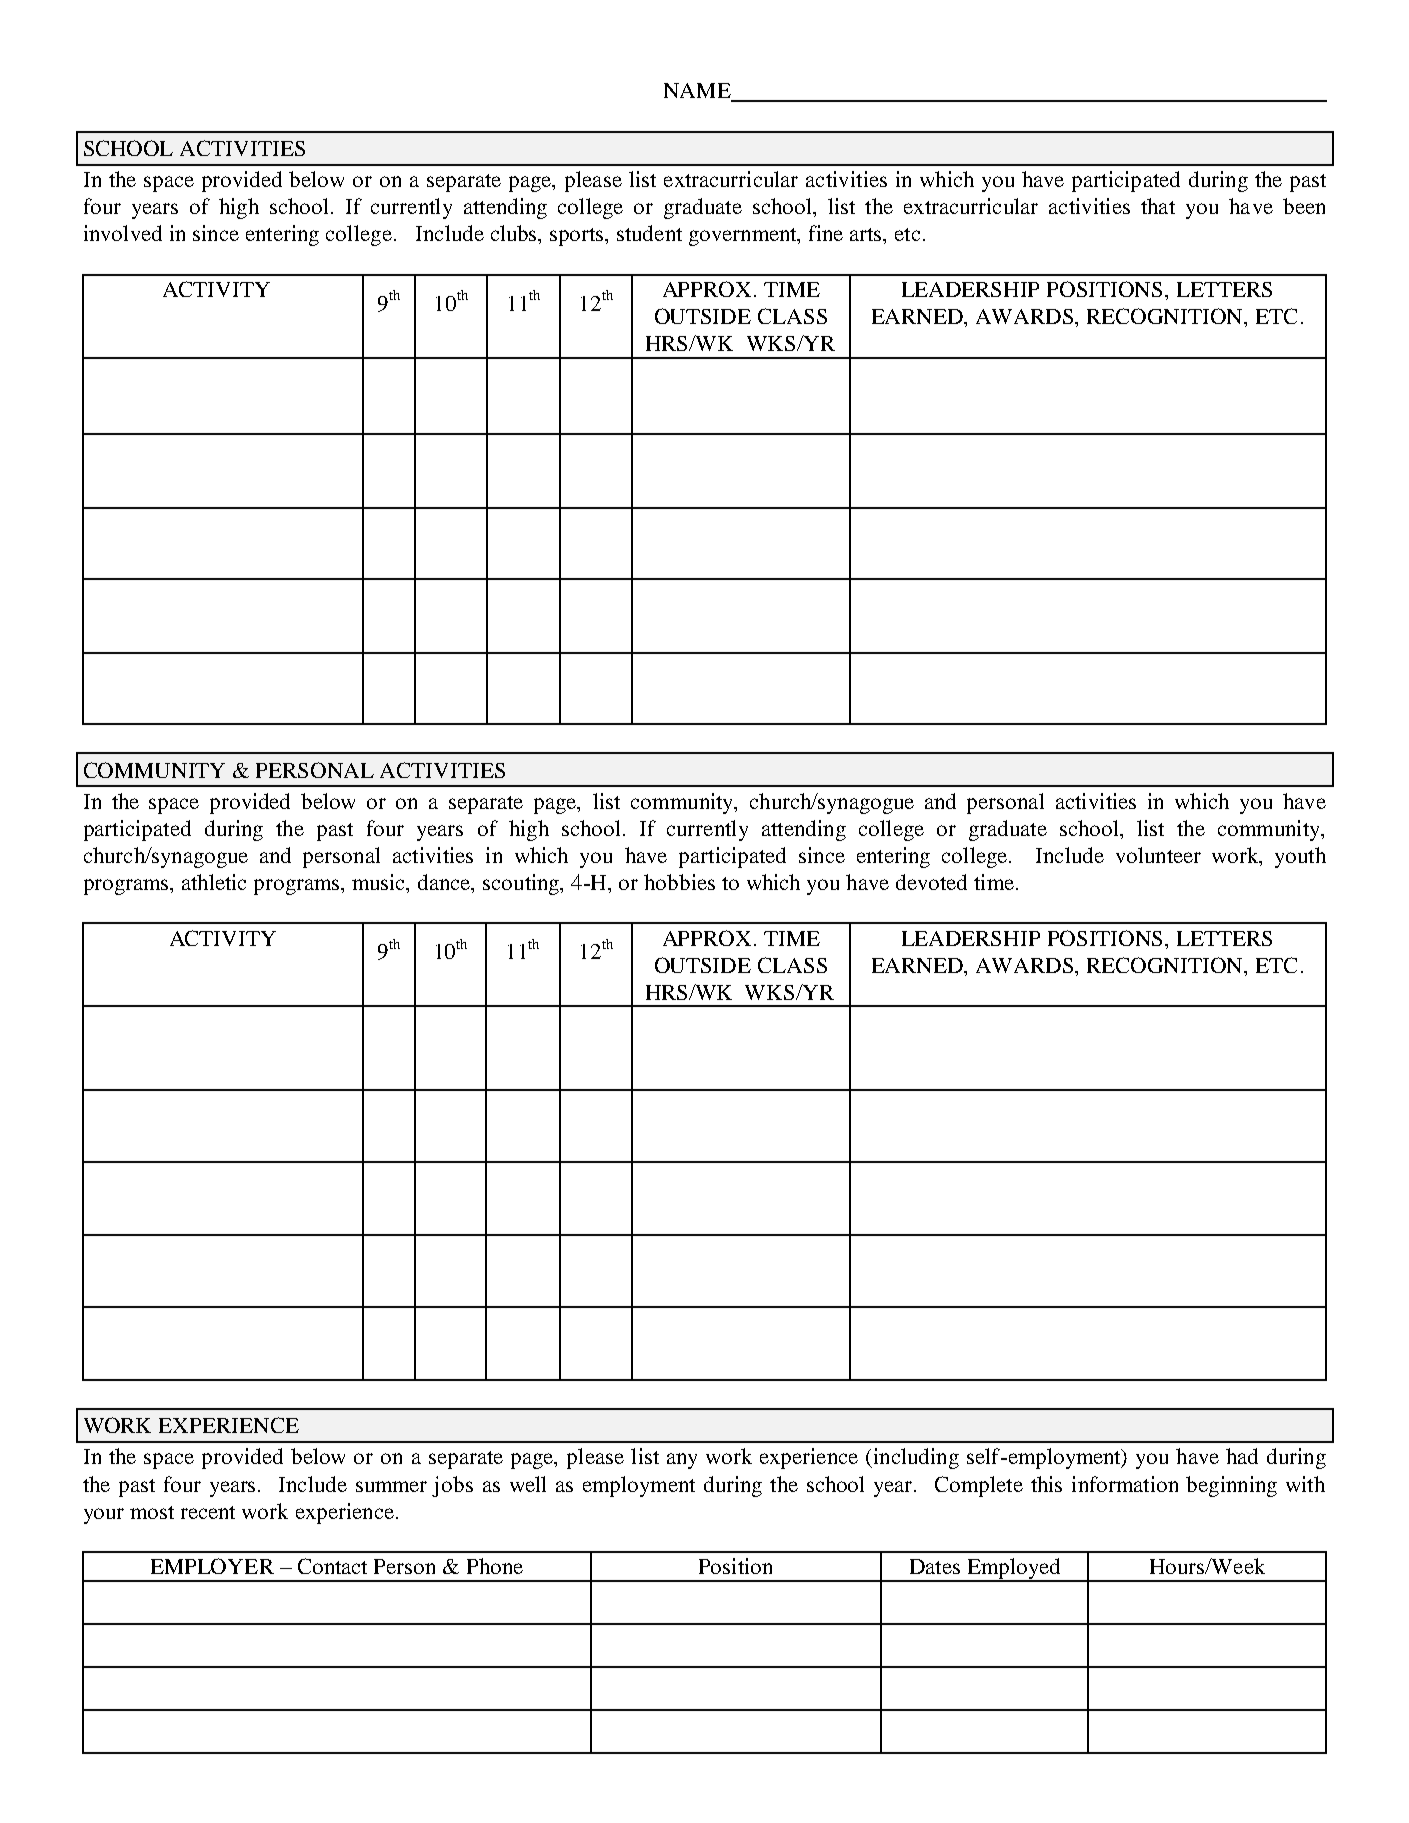 The image size is (1409, 1823). Describe the element at coordinates (682, 1461) in the screenshot. I see `any` at that location.
